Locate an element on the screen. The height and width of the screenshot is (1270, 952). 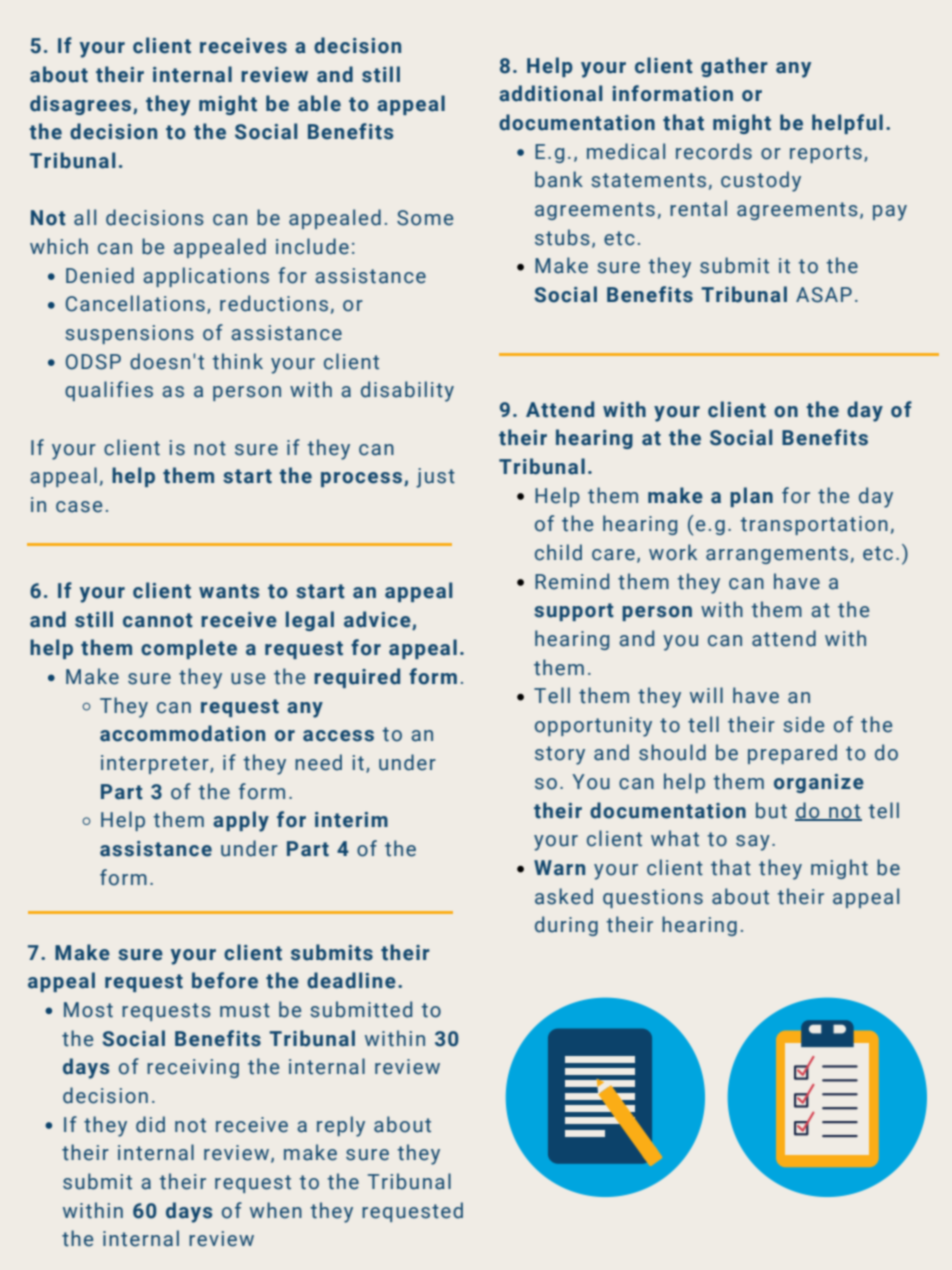
before is located at coordinates (225, 980).
